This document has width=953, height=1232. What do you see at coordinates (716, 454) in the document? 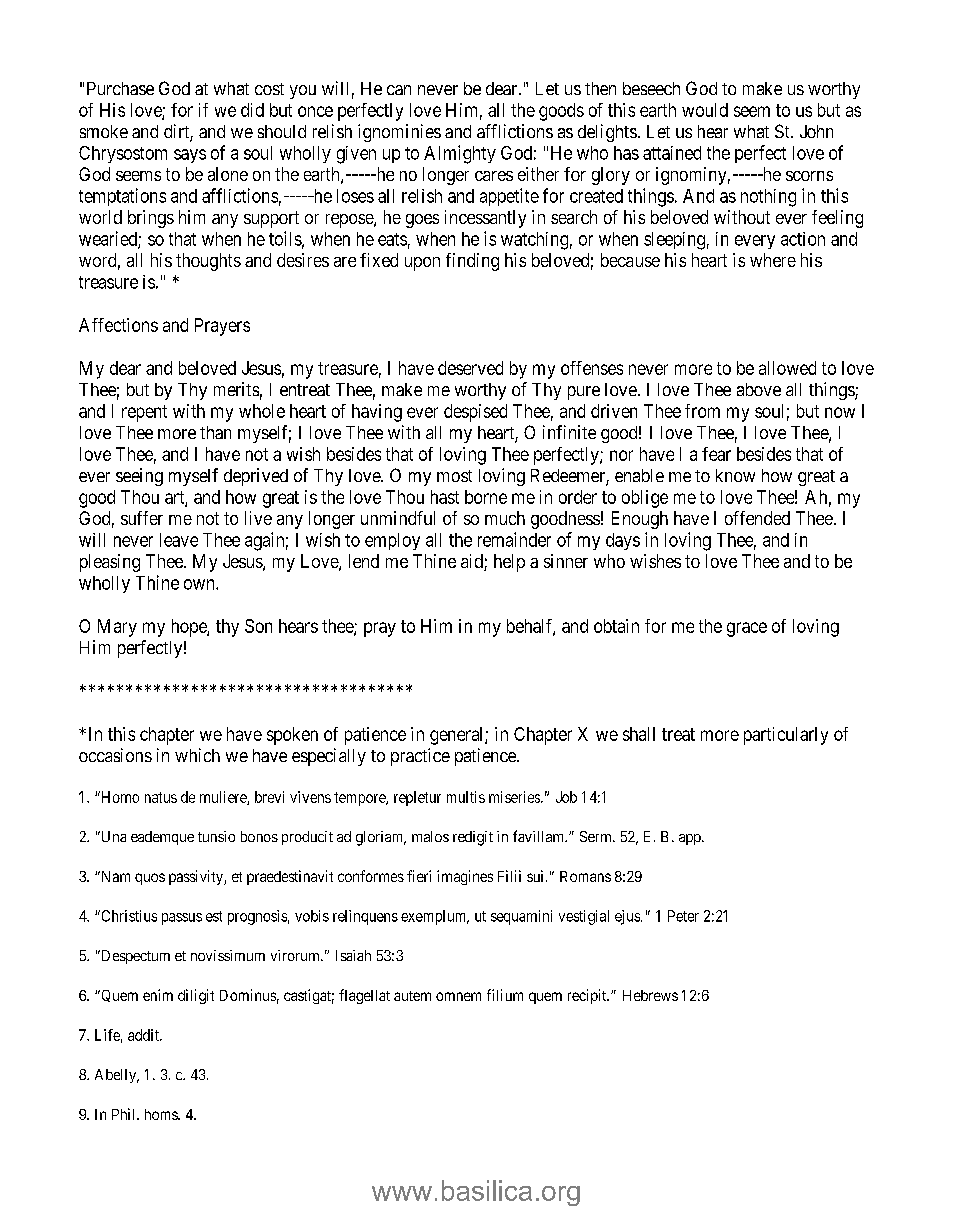
I see `fear` at bounding box center [716, 454].
